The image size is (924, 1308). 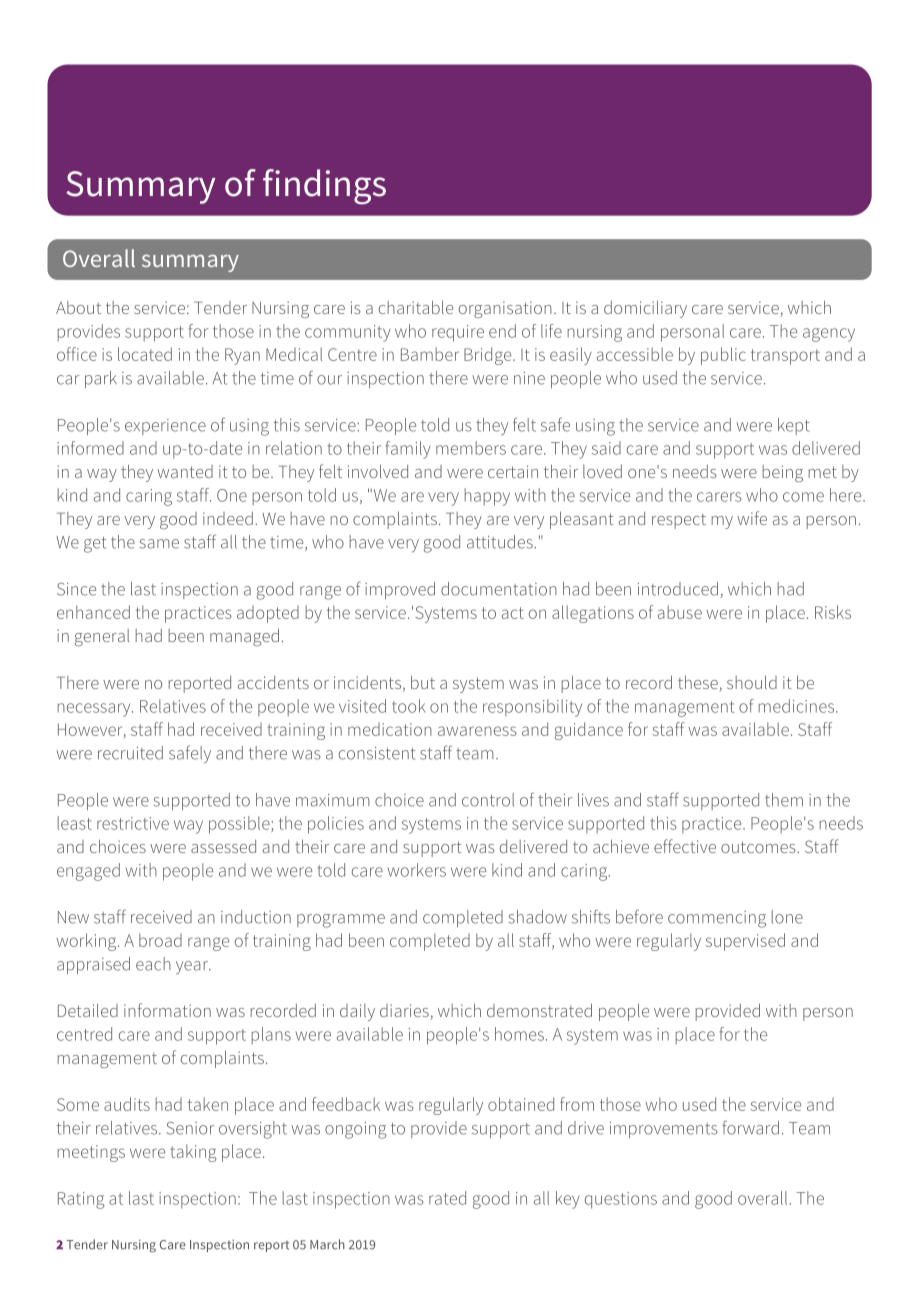 I want to click on awareness, so click(x=477, y=731).
